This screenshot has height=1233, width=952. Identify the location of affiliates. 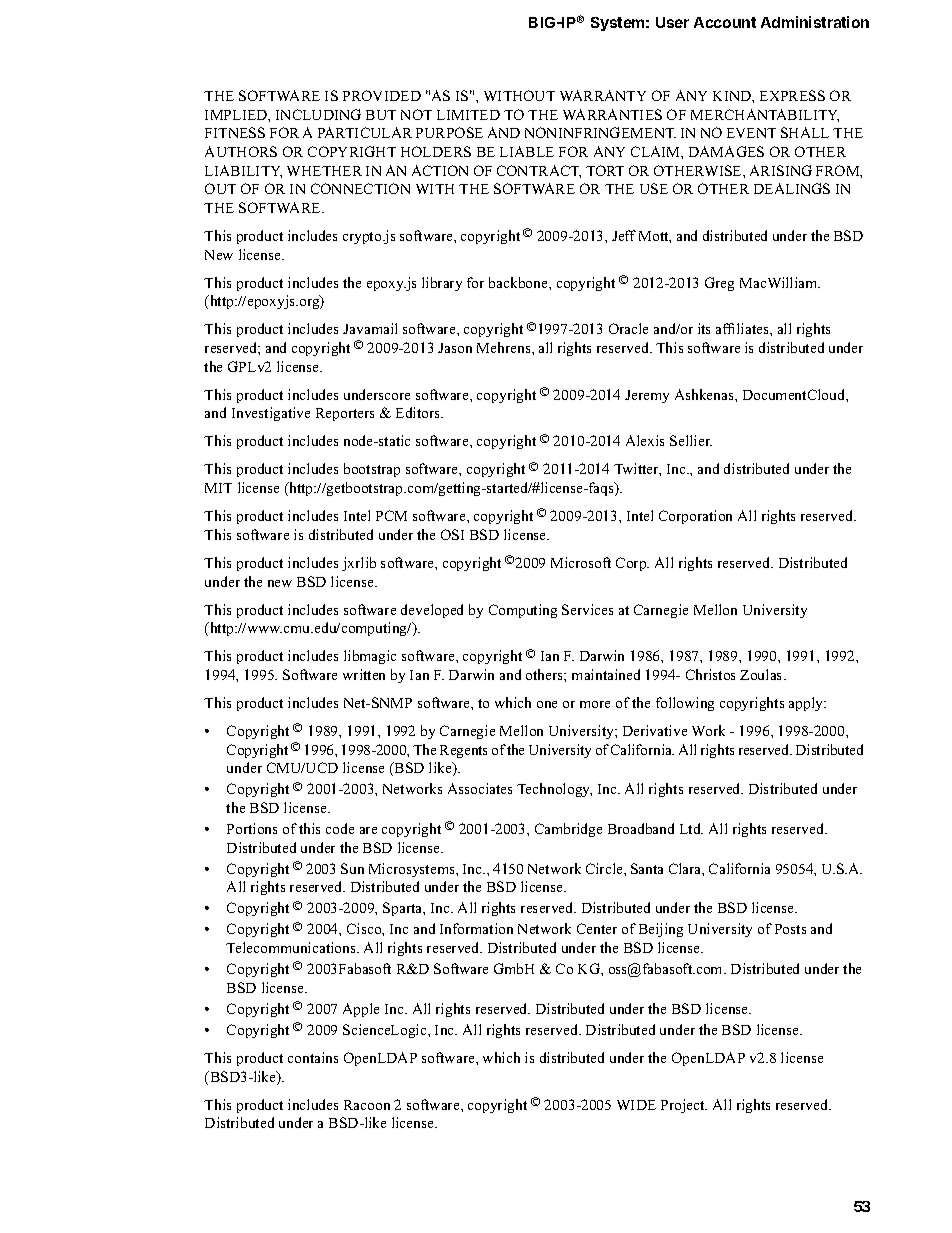
(743, 328).
